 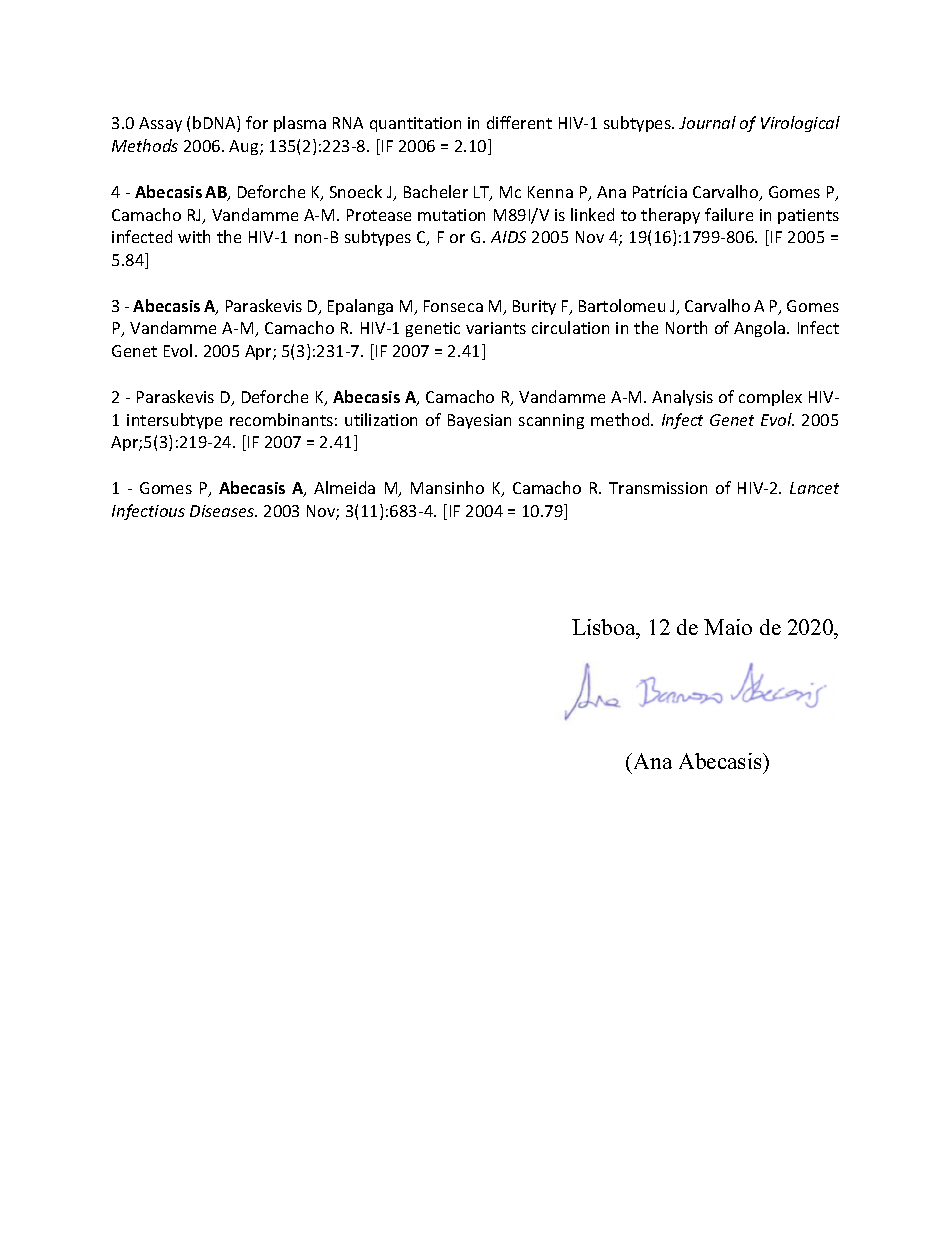 What do you see at coordinates (605, 627) in the page?
I see `Lisboa` at bounding box center [605, 627].
